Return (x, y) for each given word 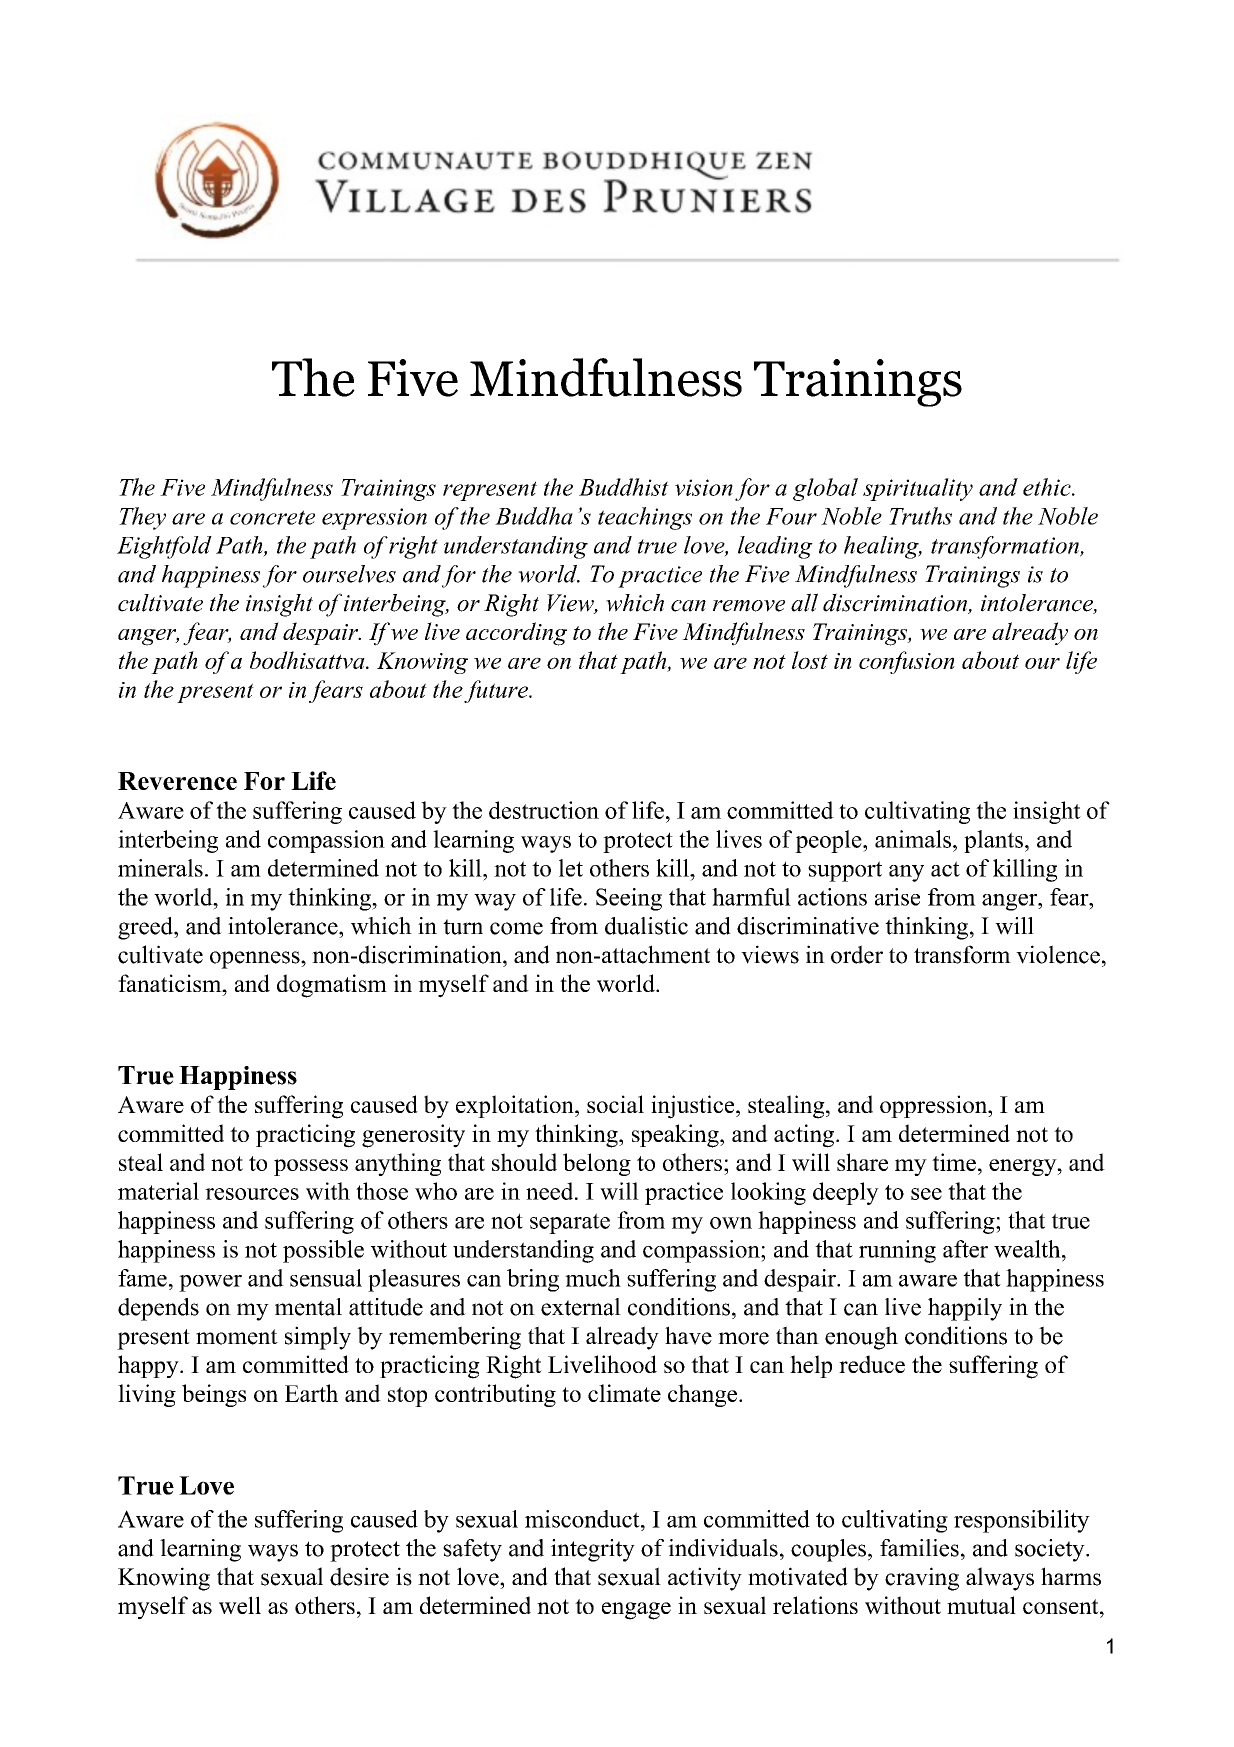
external (581, 1307)
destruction (544, 810)
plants (993, 841)
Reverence (177, 781)
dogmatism (332, 986)
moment (237, 1337)
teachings (645, 518)
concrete (272, 517)
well (240, 1605)
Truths (920, 516)
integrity (593, 1550)
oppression (935, 1106)
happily (965, 1309)
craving (922, 1579)
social (615, 1104)
